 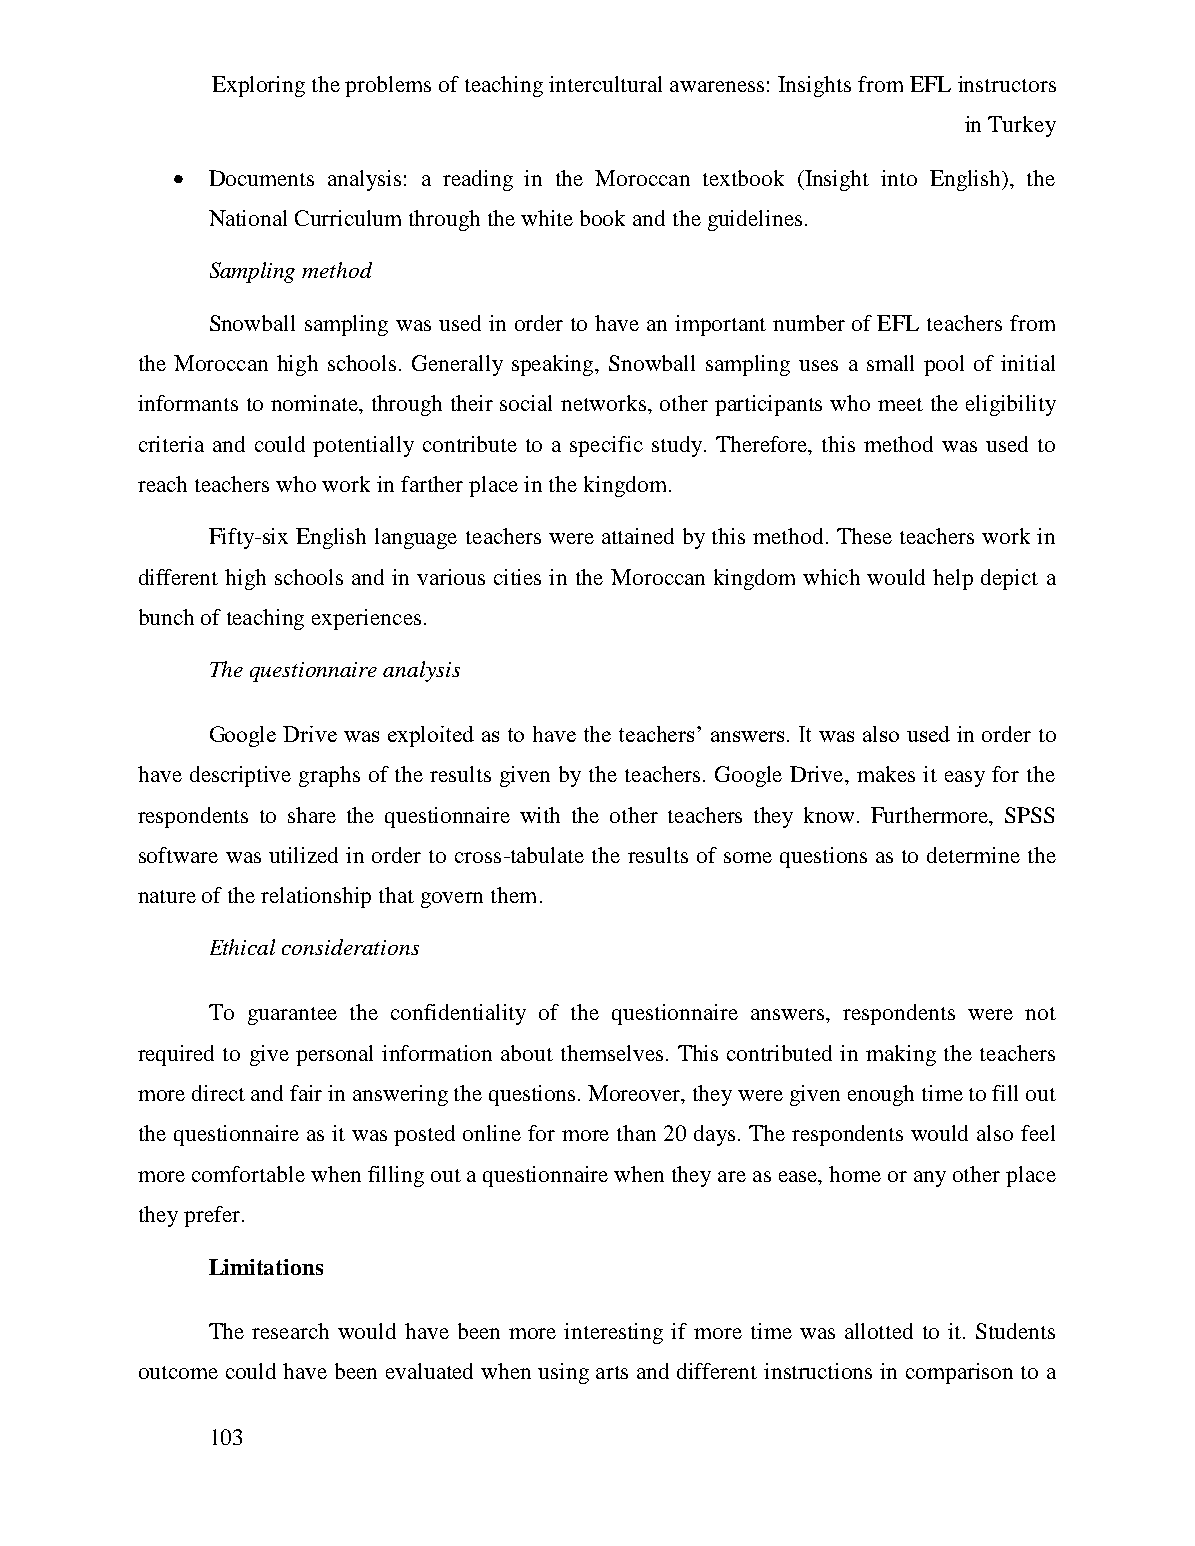 I want to click on nominate, so click(x=316, y=404).
